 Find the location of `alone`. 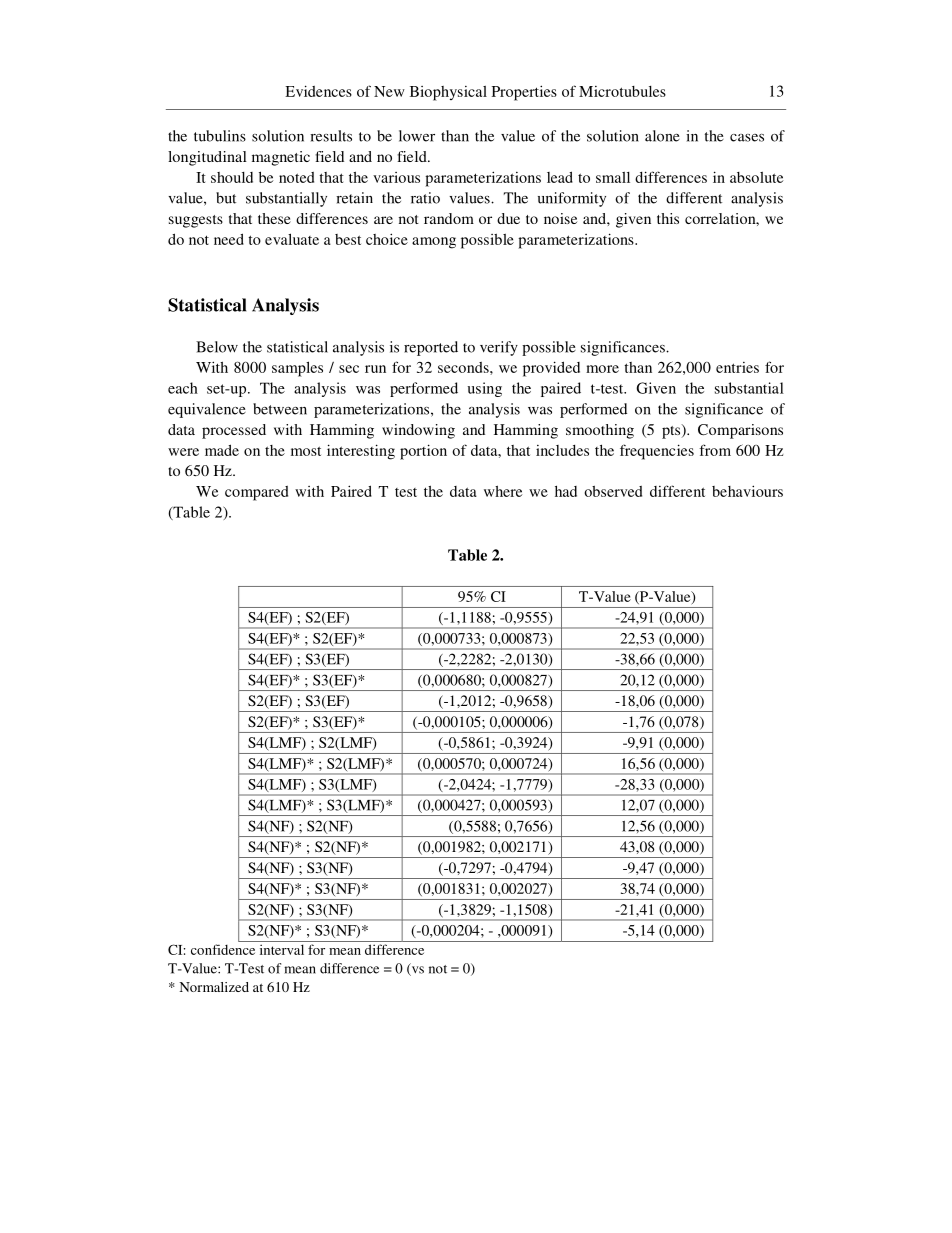

alone is located at coordinates (662, 136).
